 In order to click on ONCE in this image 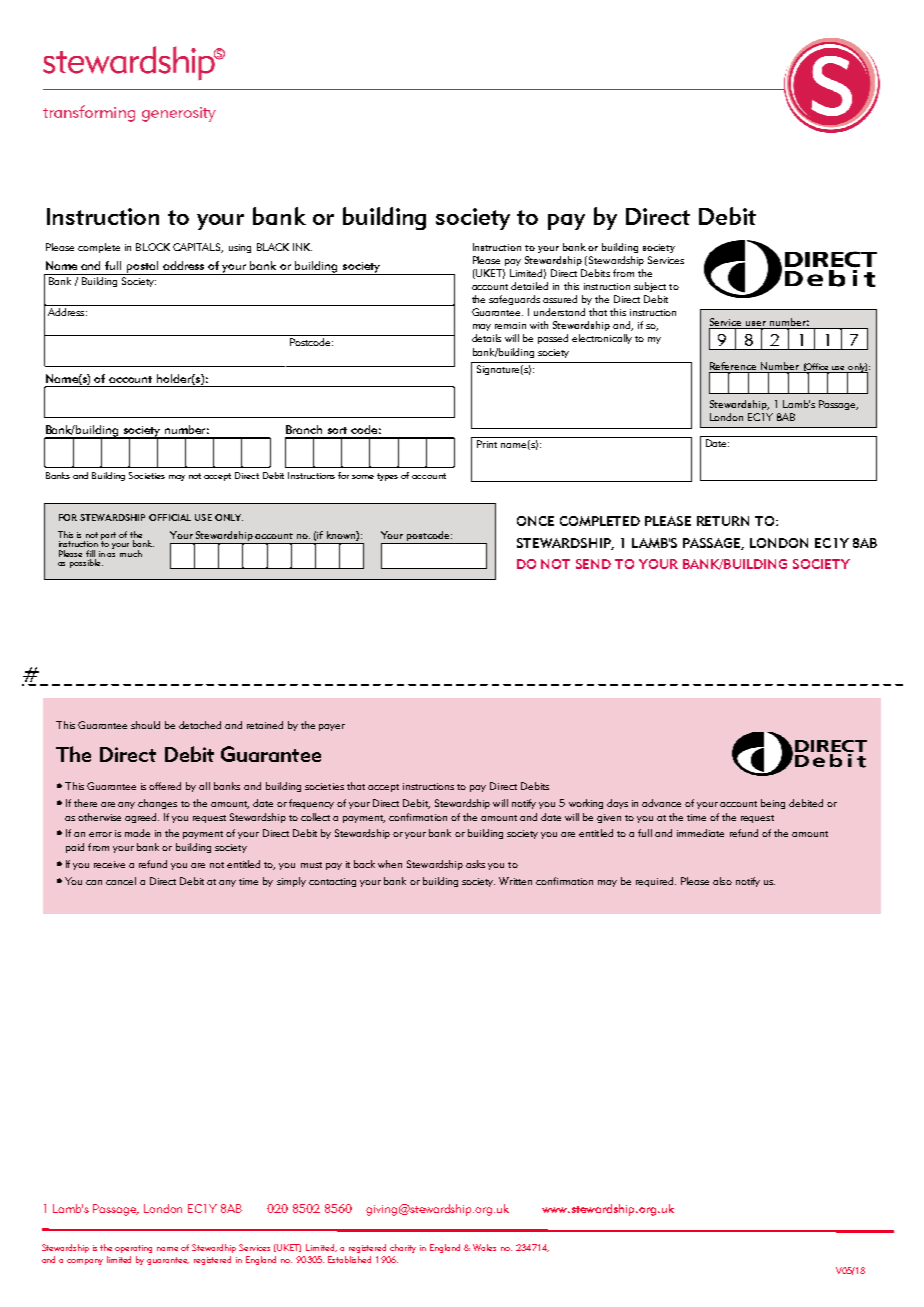, I will do `click(535, 521)`.
